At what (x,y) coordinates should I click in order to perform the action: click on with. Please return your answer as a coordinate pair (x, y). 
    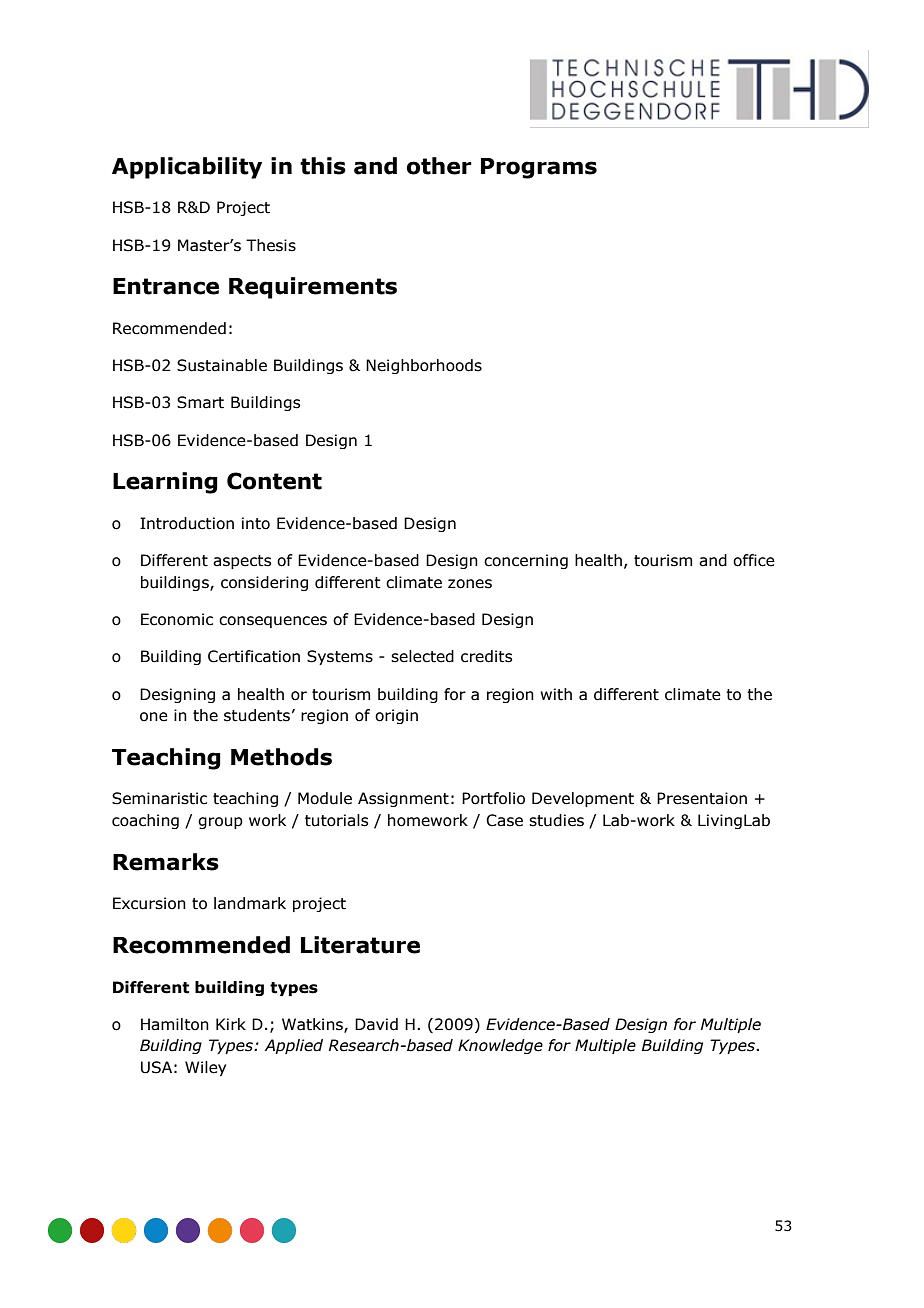
    Looking at the image, I should click on (556, 694).
